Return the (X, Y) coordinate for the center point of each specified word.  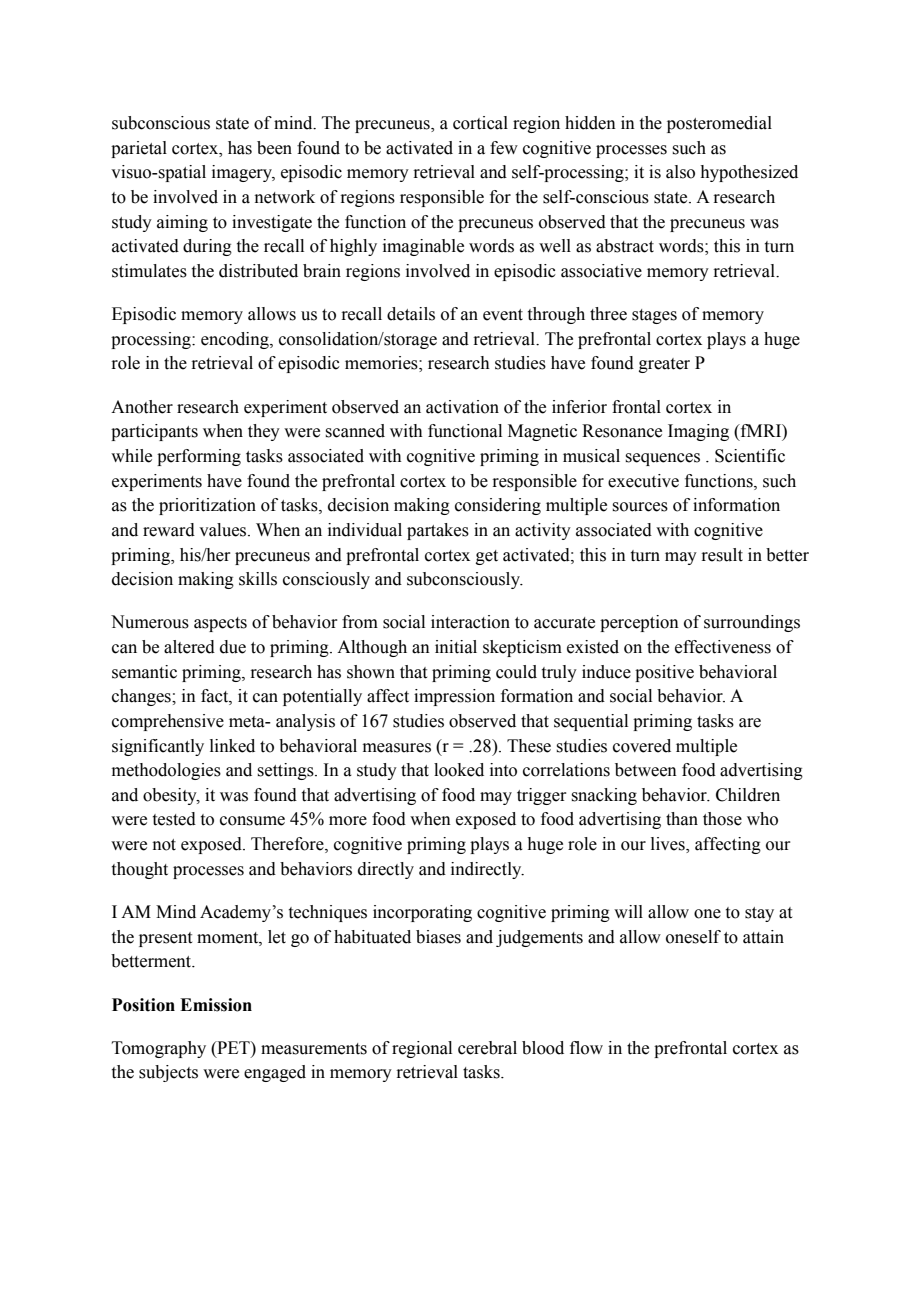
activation (462, 407)
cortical (480, 123)
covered (642, 746)
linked (232, 746)
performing (199, 457)
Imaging (698, 432)
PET (233, 1047)
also (680, 172)
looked (459, 770)
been (274, 148)
